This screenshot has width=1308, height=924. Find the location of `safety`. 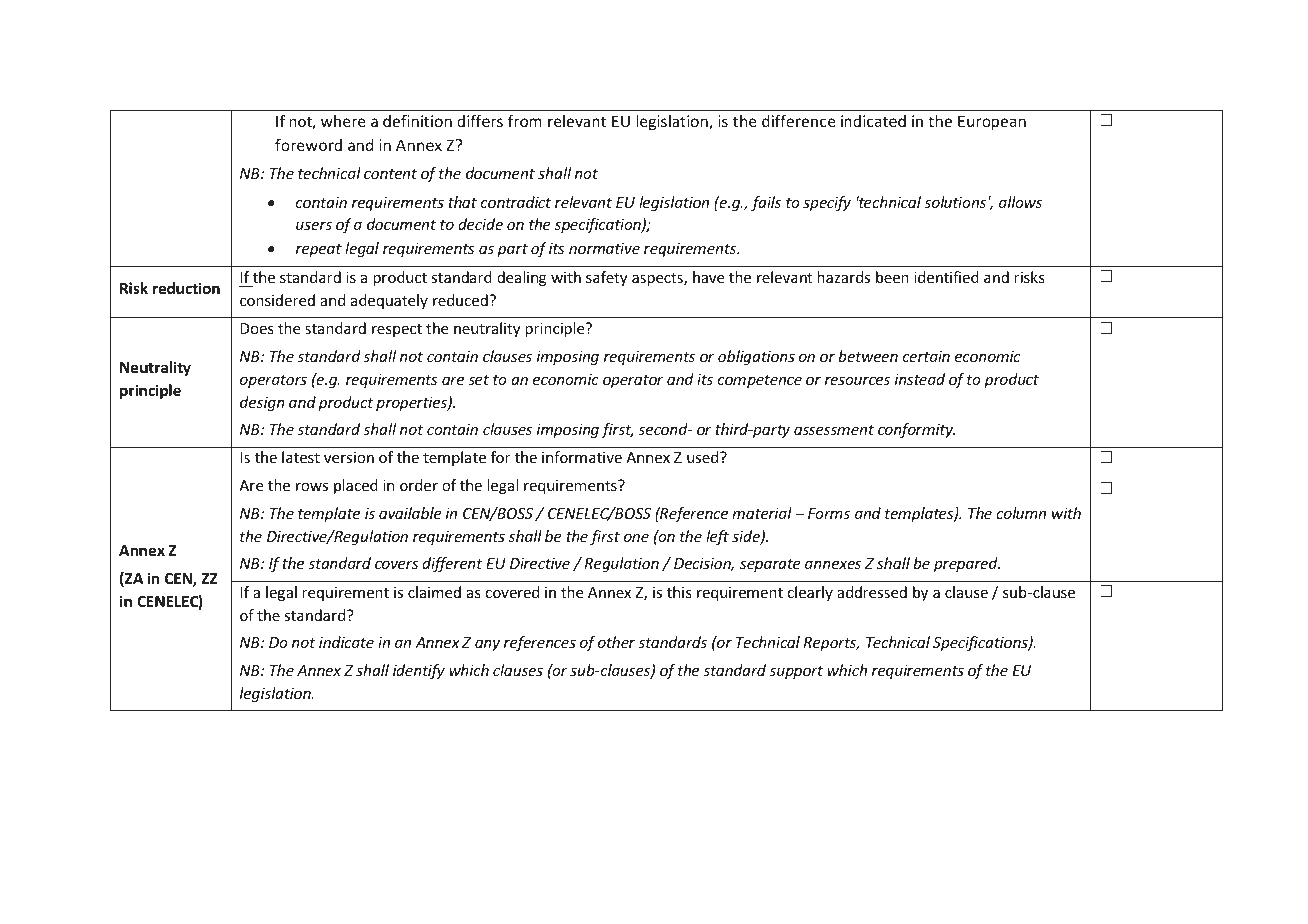

safety is located at coordinates (607, 278).
